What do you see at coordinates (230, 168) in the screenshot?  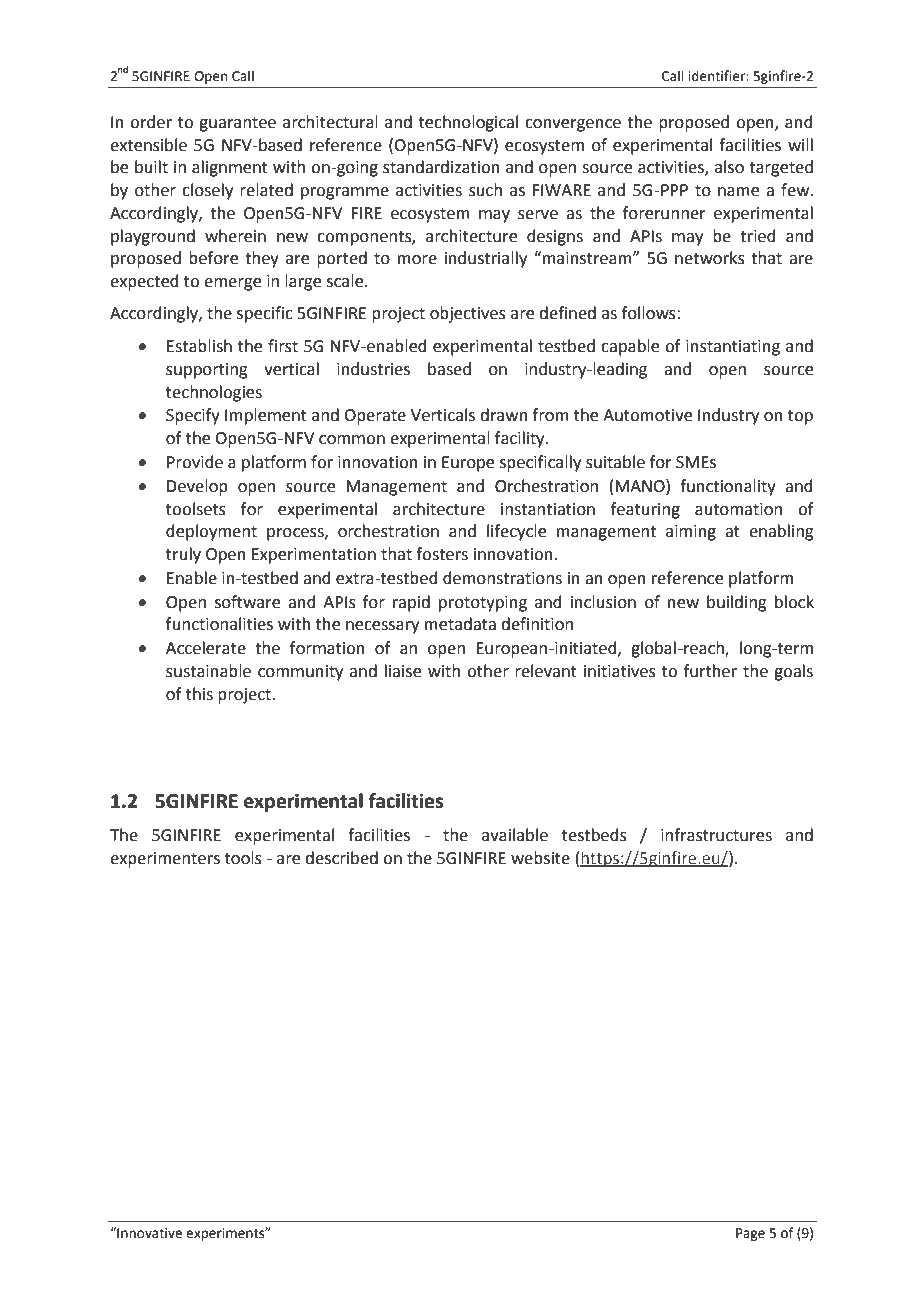 I see `alignment` at bounding box center [230, 168].
